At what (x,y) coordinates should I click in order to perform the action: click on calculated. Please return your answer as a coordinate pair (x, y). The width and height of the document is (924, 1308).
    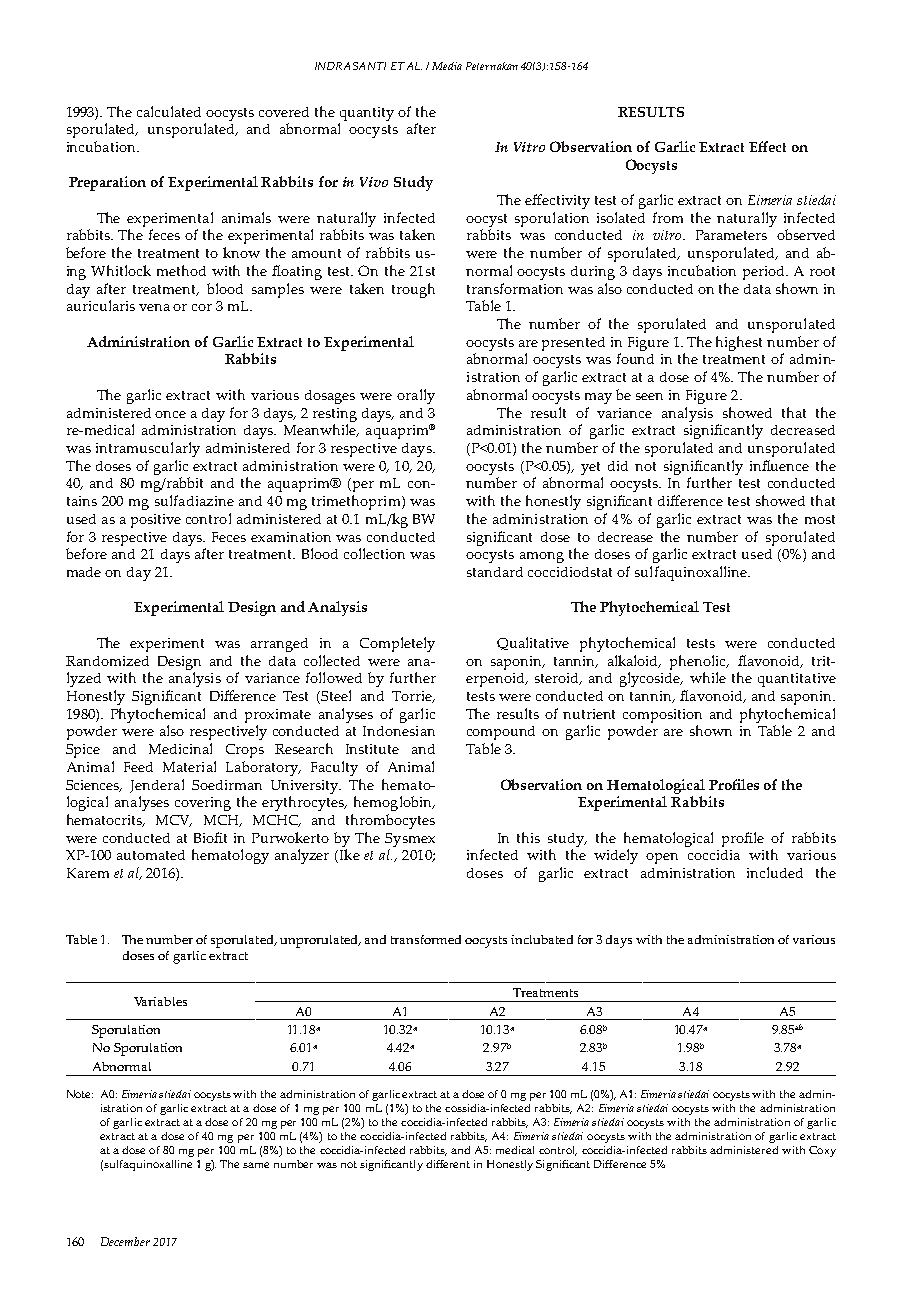
    Looking at the image, I should click on (169, 111).
